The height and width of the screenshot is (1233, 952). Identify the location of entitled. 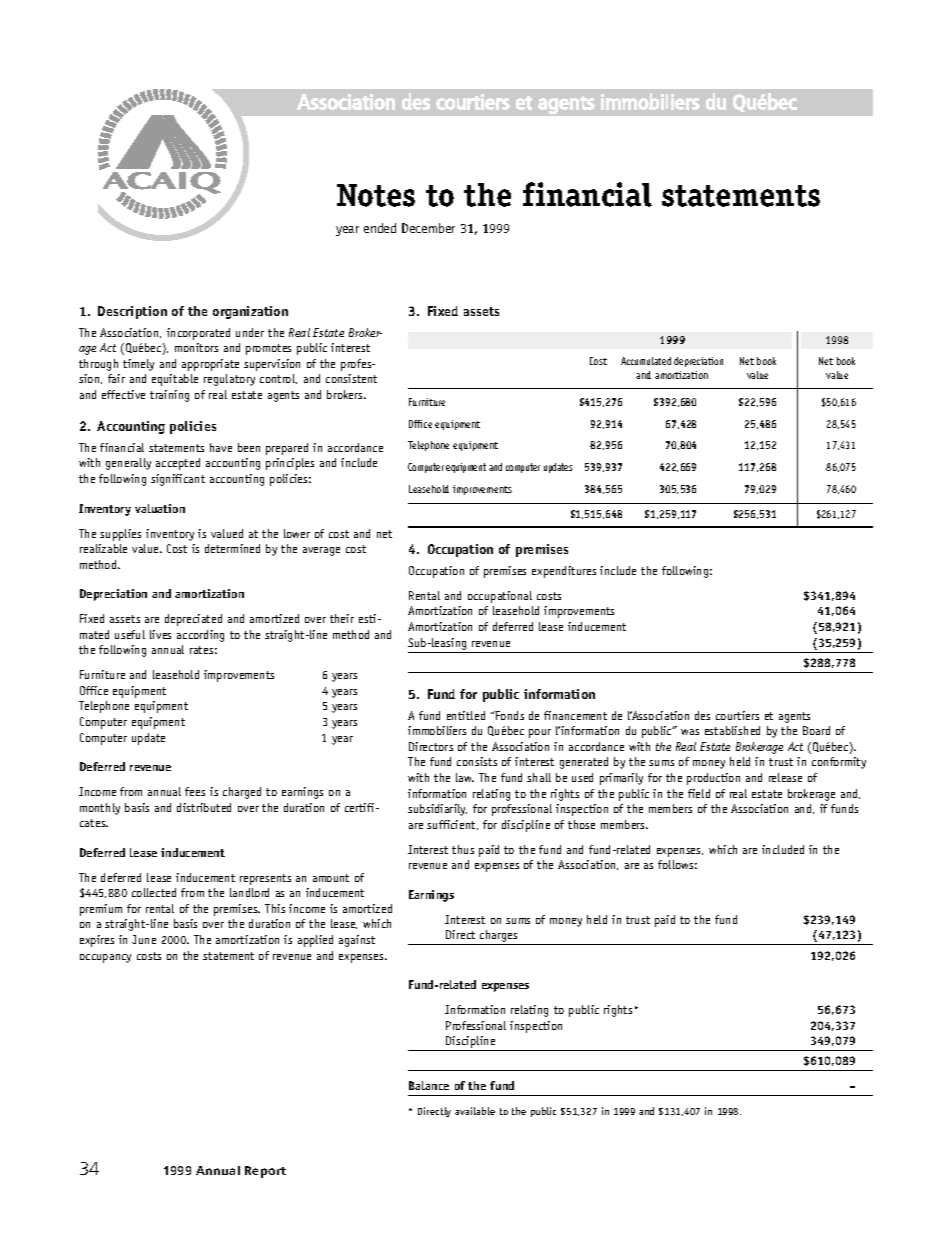
(466, 715).
